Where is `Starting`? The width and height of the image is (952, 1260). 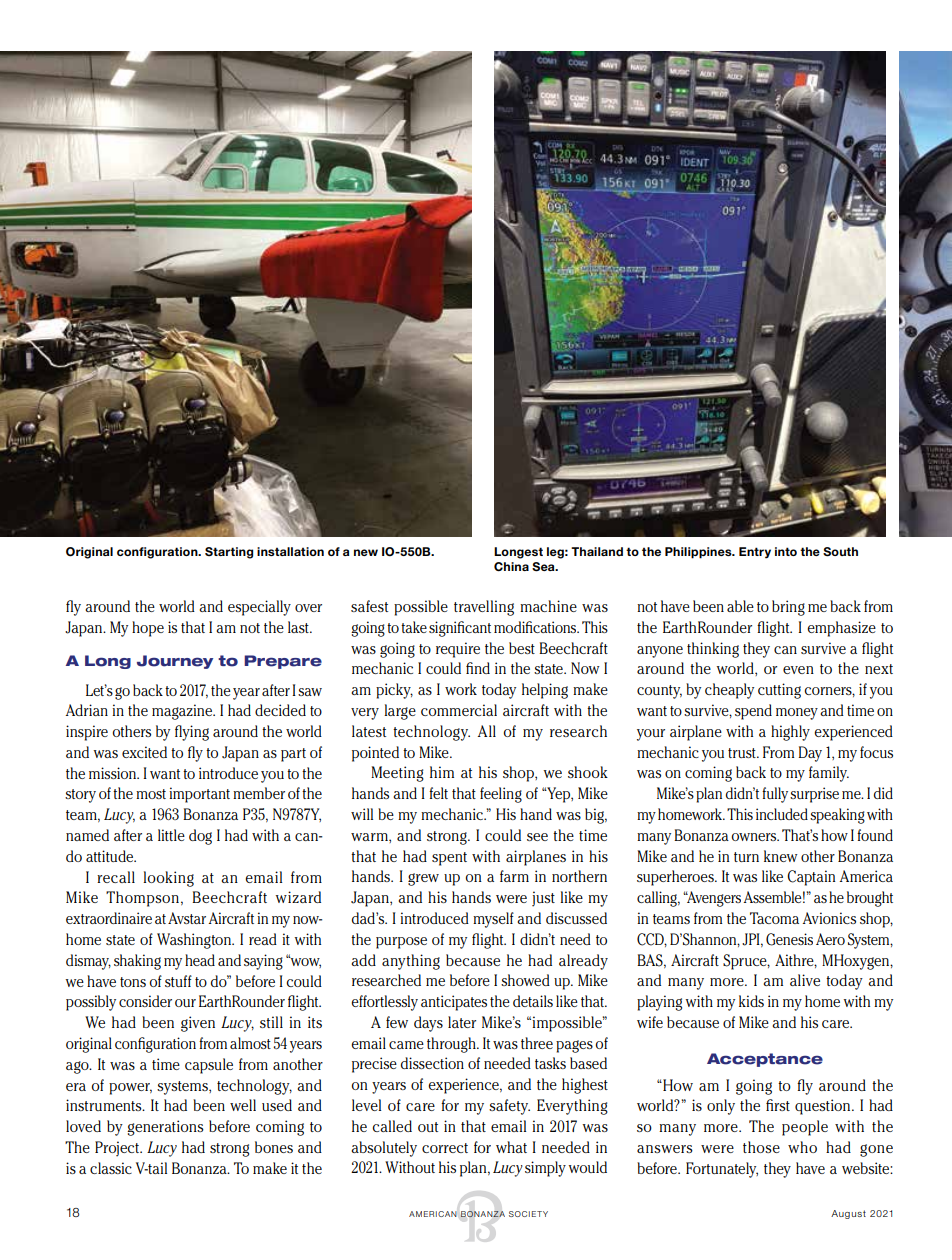 Starting is located at coordinates (229, 553).
